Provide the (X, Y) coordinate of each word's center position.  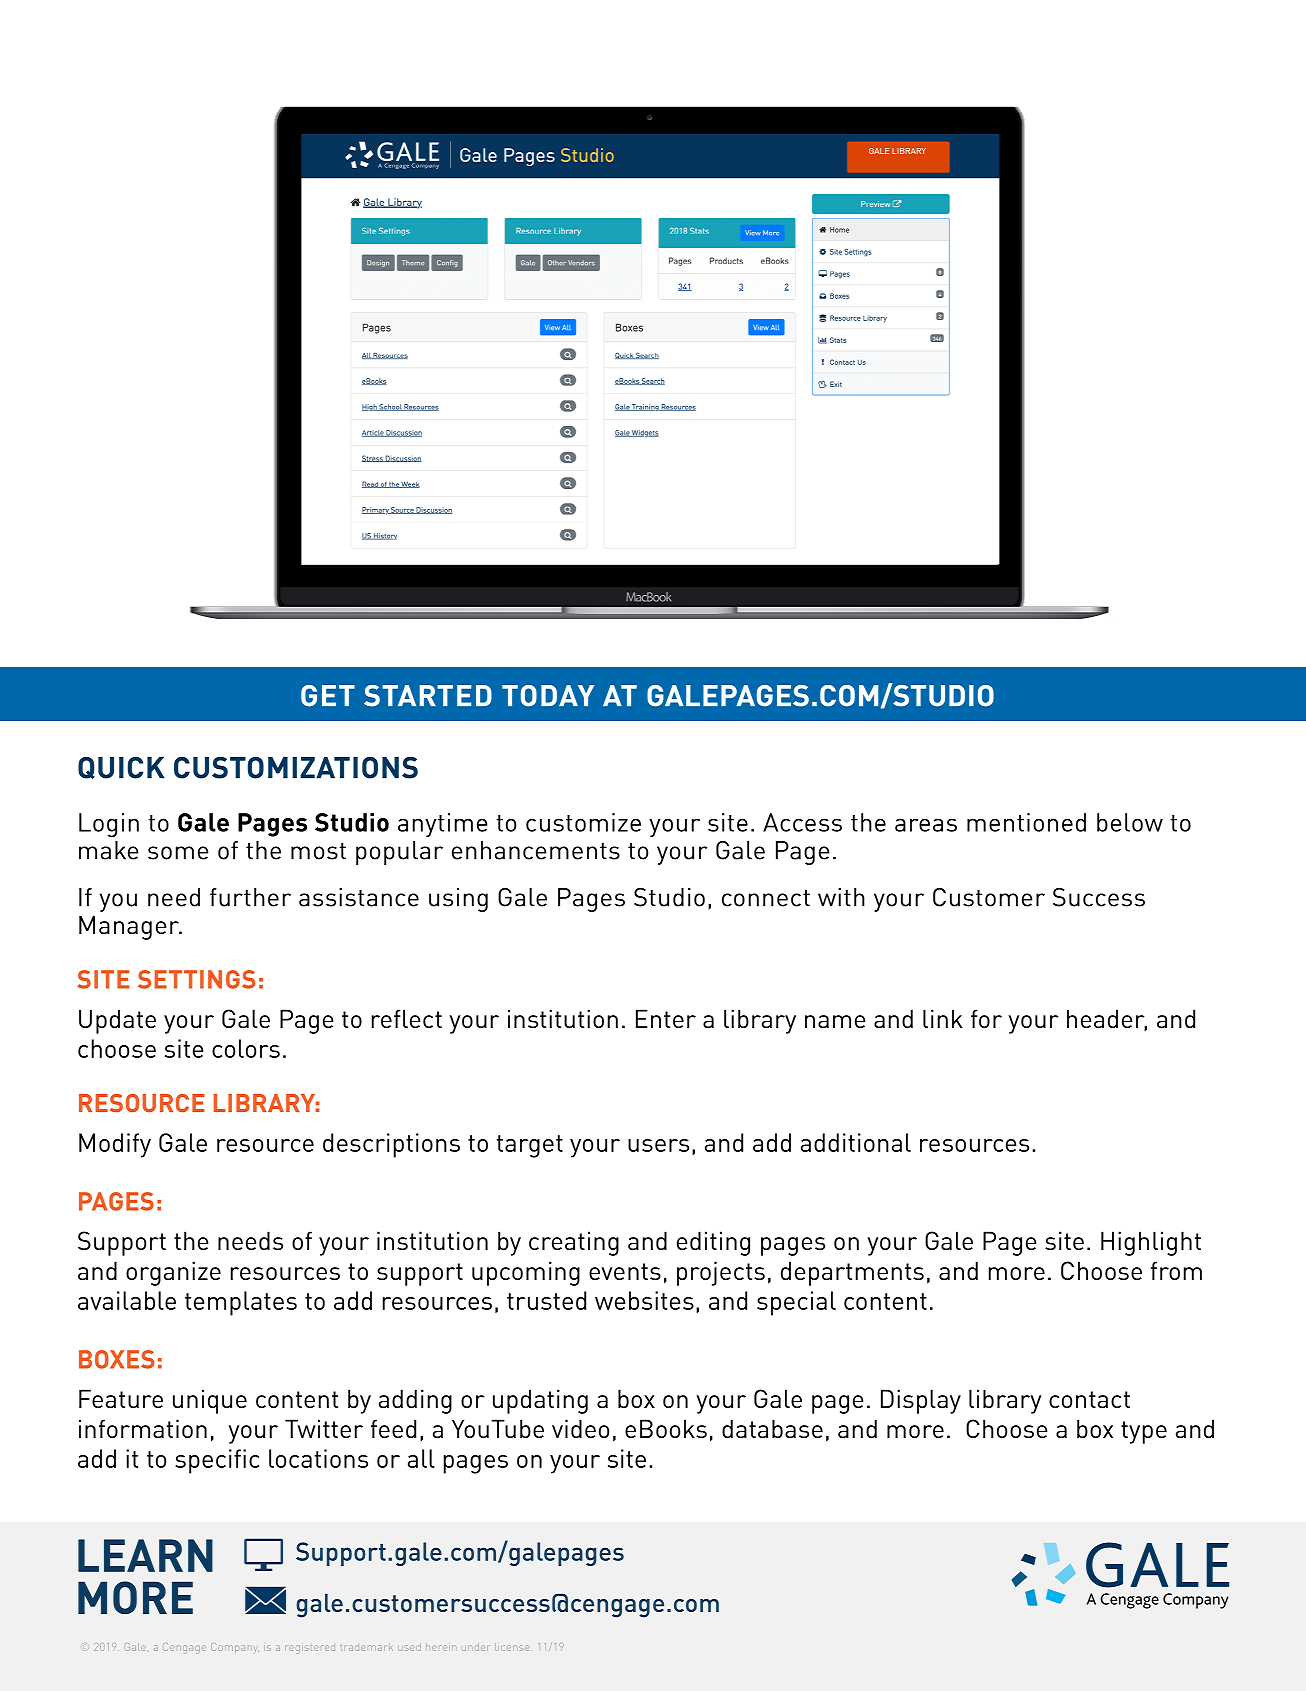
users (658, 1145)
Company (235, 1648)
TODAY (548, 696)
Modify (115, 1145)
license (512, 1647)
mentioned (1026, 822)
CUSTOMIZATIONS (296, 768)
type (1144, 1432)
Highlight (1151, 1243)
